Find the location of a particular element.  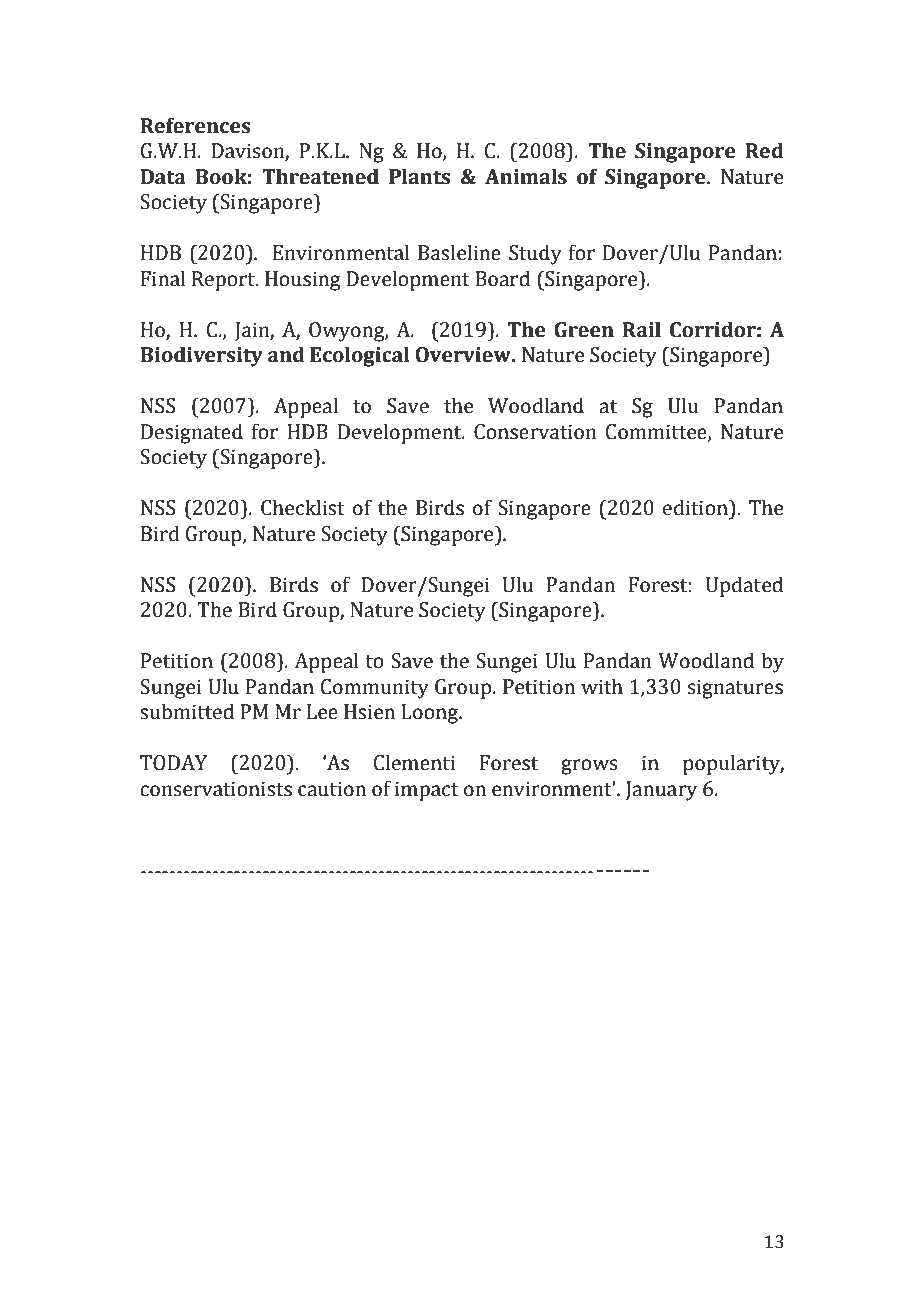

Red is located at coordinates (764, 150).
